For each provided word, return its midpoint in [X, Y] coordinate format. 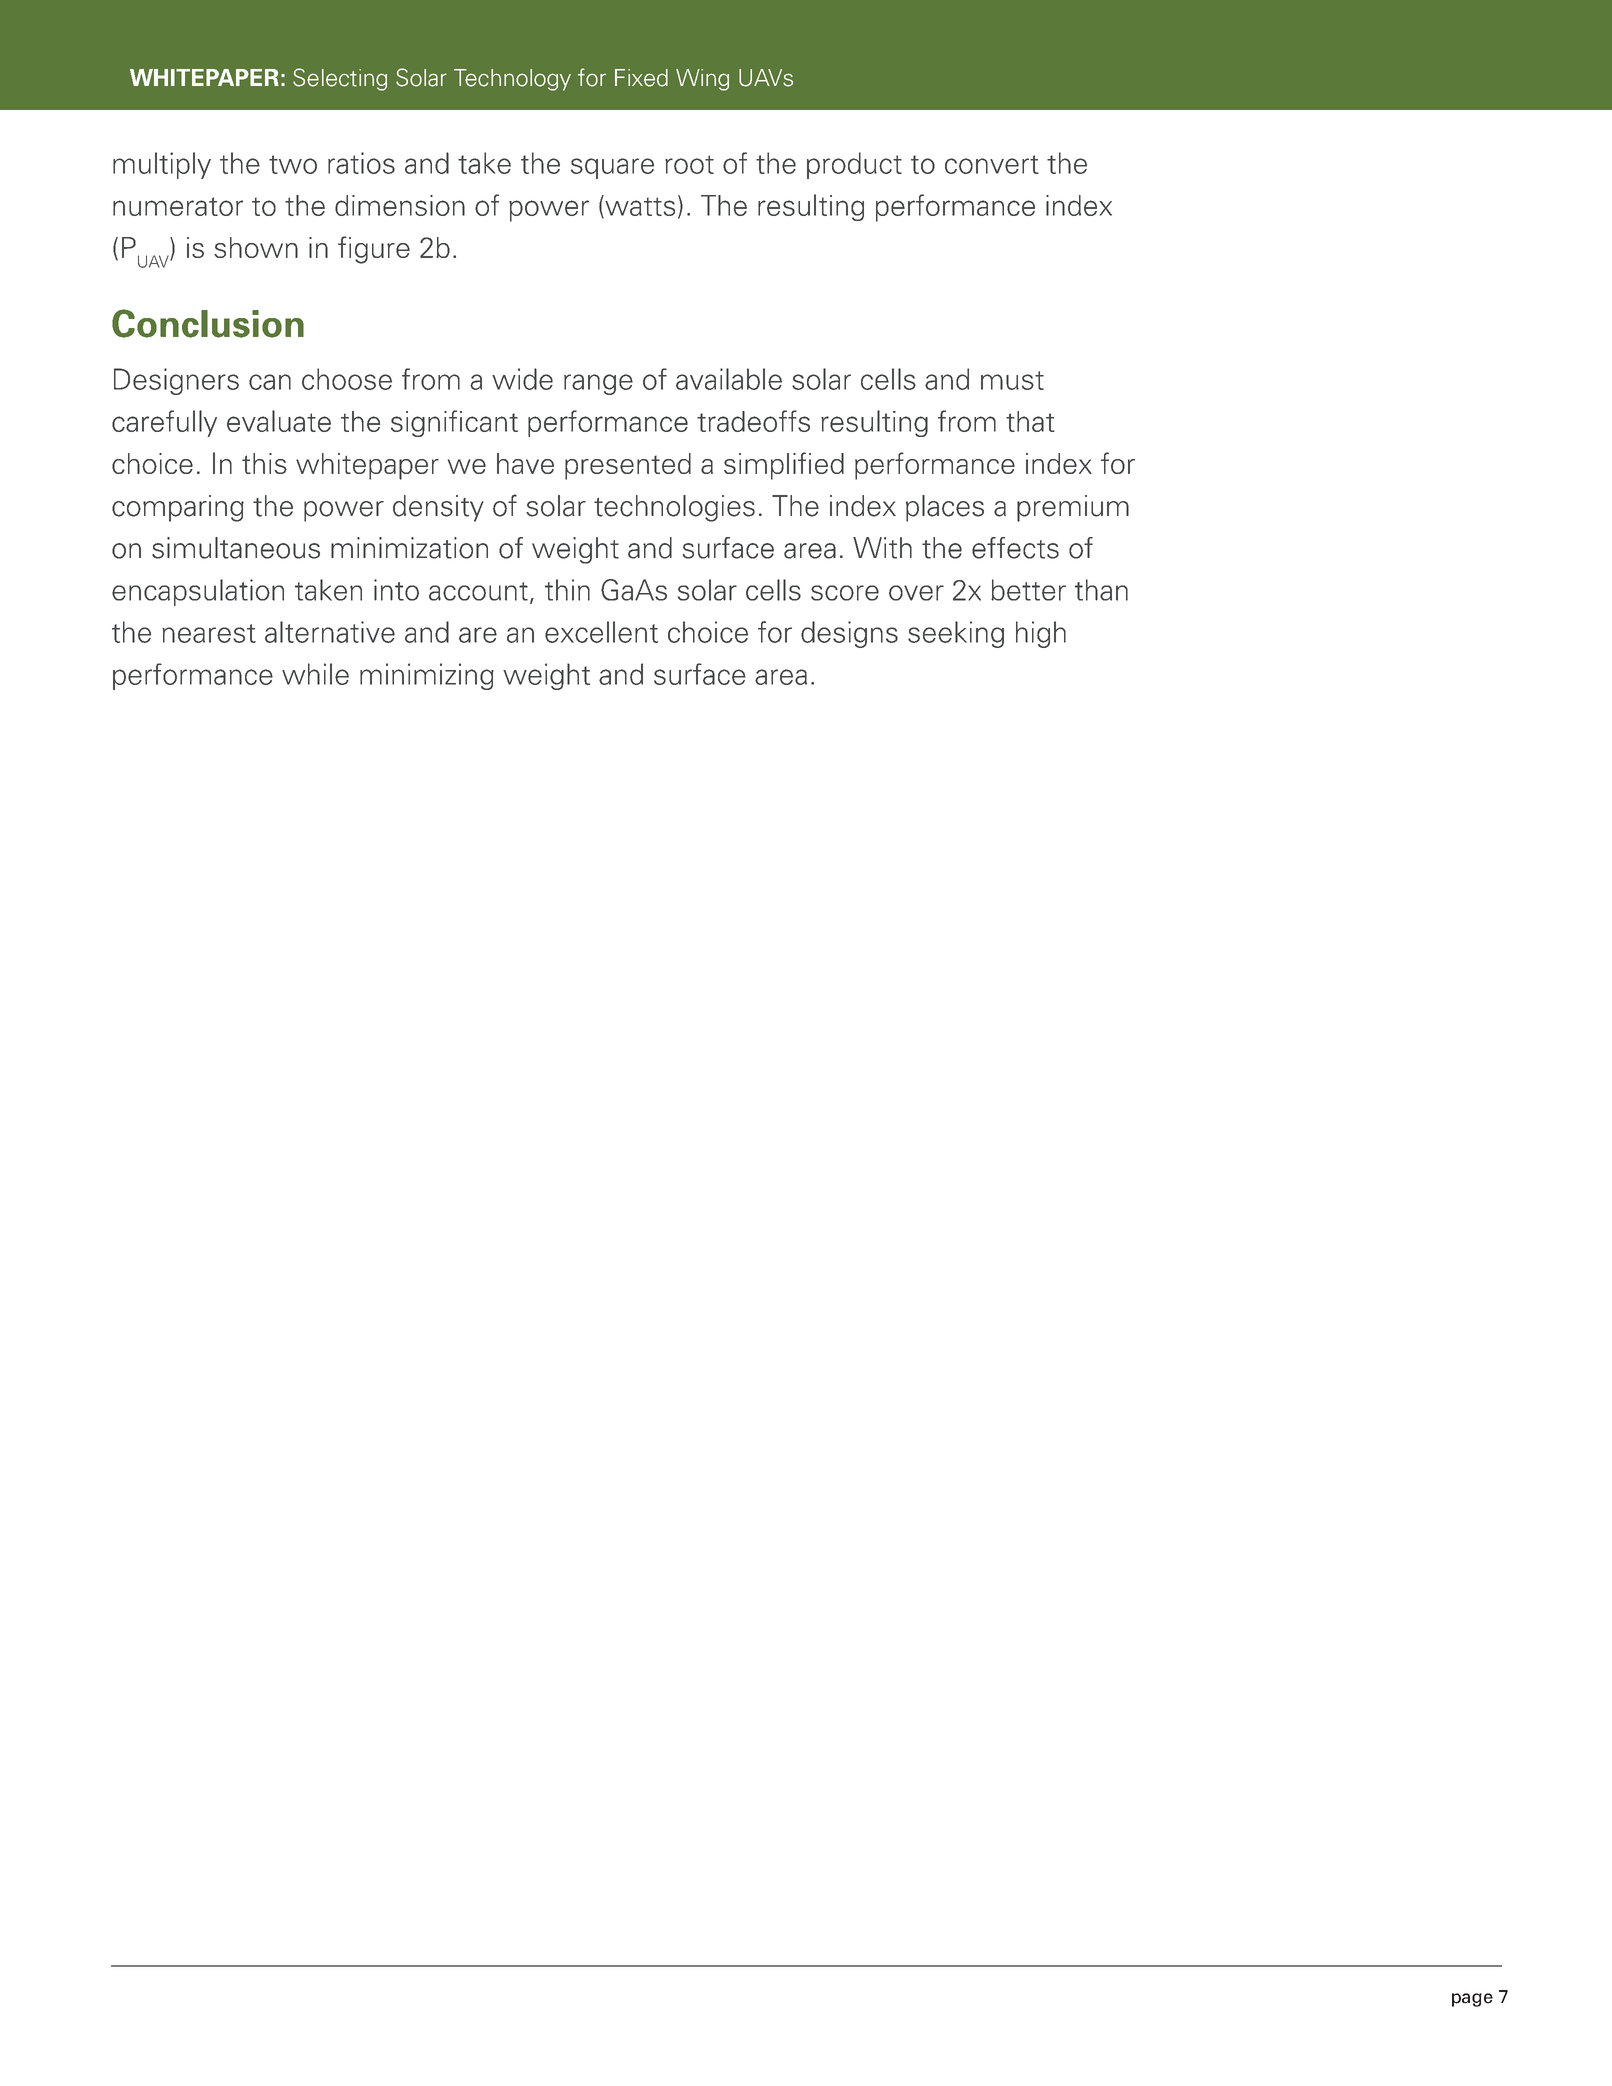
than [1101, 590]
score [845, 593]
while [315, 674]
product [854, 165]
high [1041, 634]
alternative [330, 632]
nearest [209, 633]
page [1472, 2000]
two [293, 164]
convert [992, 164]
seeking [956, 634]
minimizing [427, 676]
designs [849, 634]
